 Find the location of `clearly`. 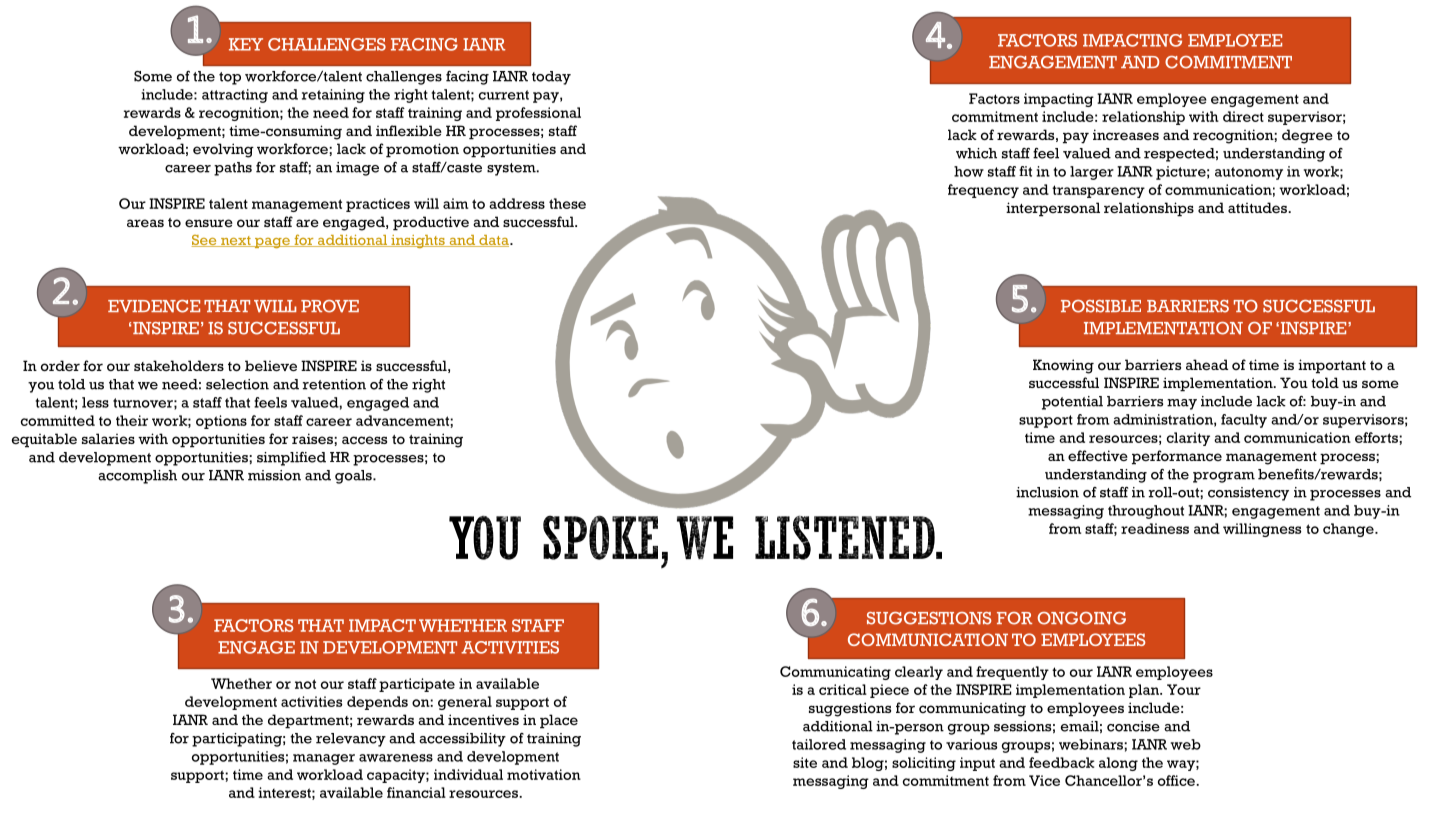

clearly is located at coordinates (919, 673).
